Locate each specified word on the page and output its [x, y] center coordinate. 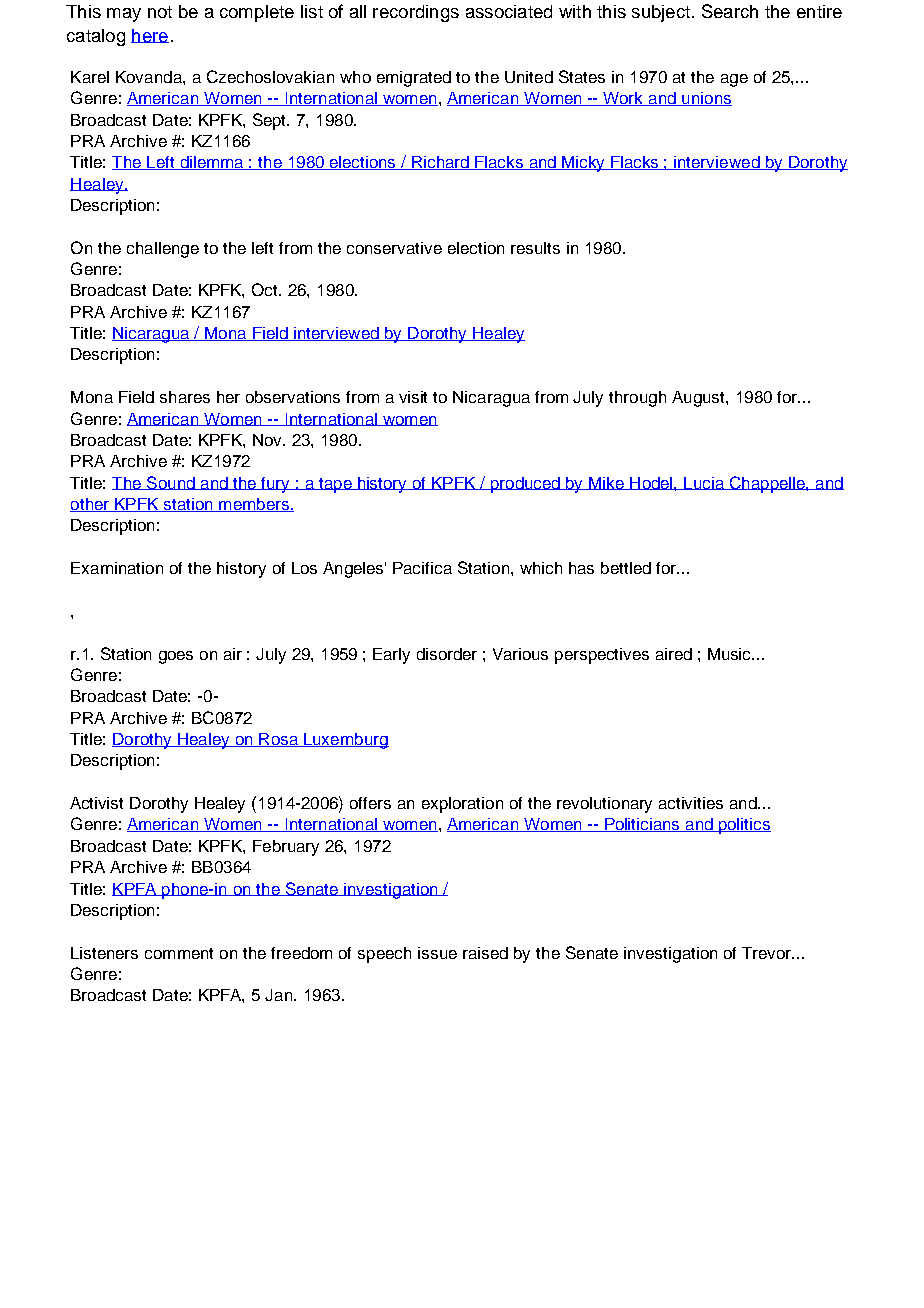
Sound [171, 483]
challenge [163, 250]
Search [730, 11]
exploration [462, 805]
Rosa [278, 740]
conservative [394, 248]
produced [525, 485]
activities [691, 803]
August [699, 399]
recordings [416, 13]
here [150, 36]
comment [179, 953]
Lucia [704, 483]
